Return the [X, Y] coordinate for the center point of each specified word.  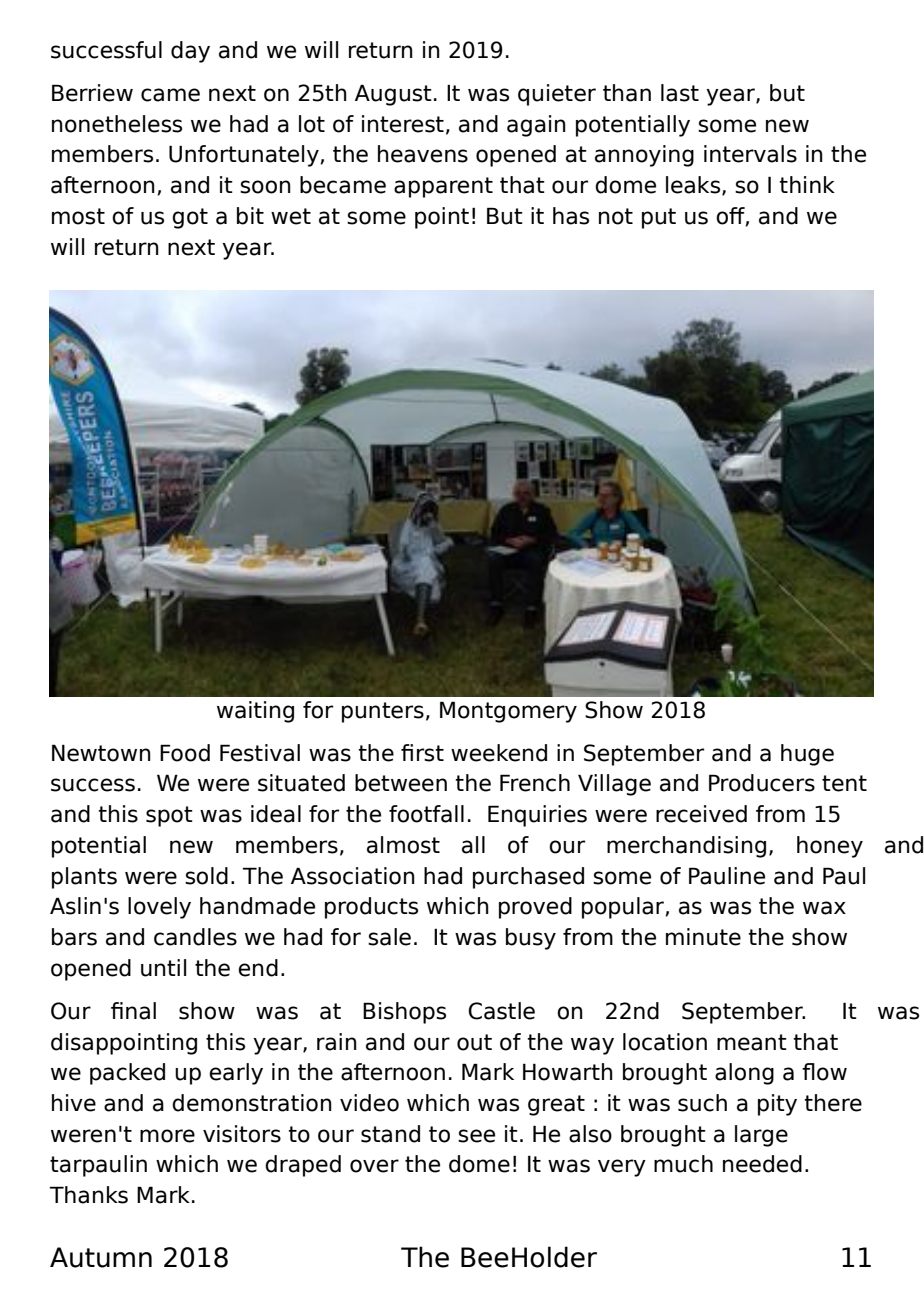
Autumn [101, 1257]
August [393, 95]
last [680, 93]
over [374, 1166]
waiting [255, 712]
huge [807, 755]
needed [762, 1164]
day [190, 52]
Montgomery [508, 712]
